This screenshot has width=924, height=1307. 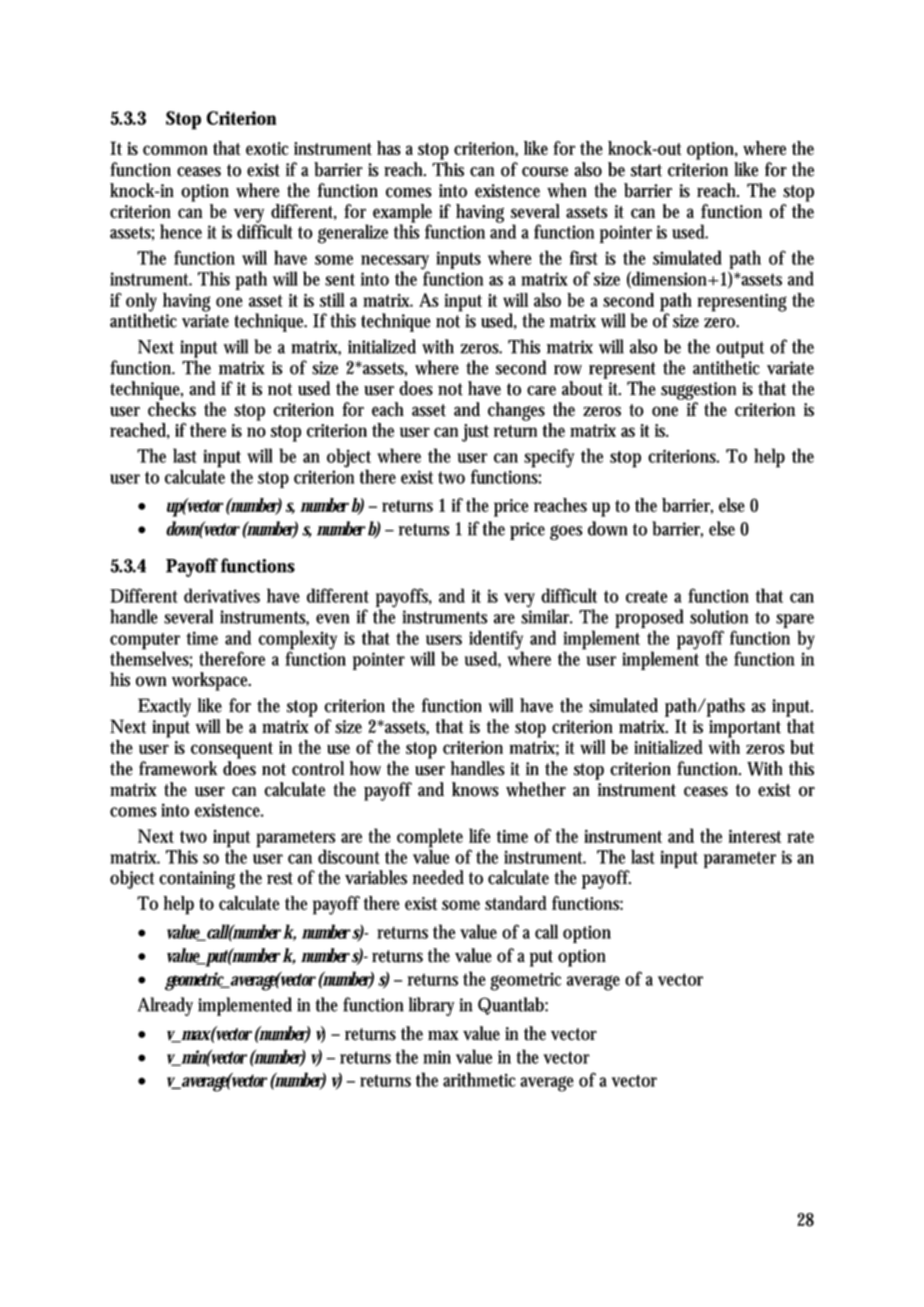 What do you see at coordinates (165, 1006) in the screenshot?
I see `Already` at bounding box center [165, 1006].
